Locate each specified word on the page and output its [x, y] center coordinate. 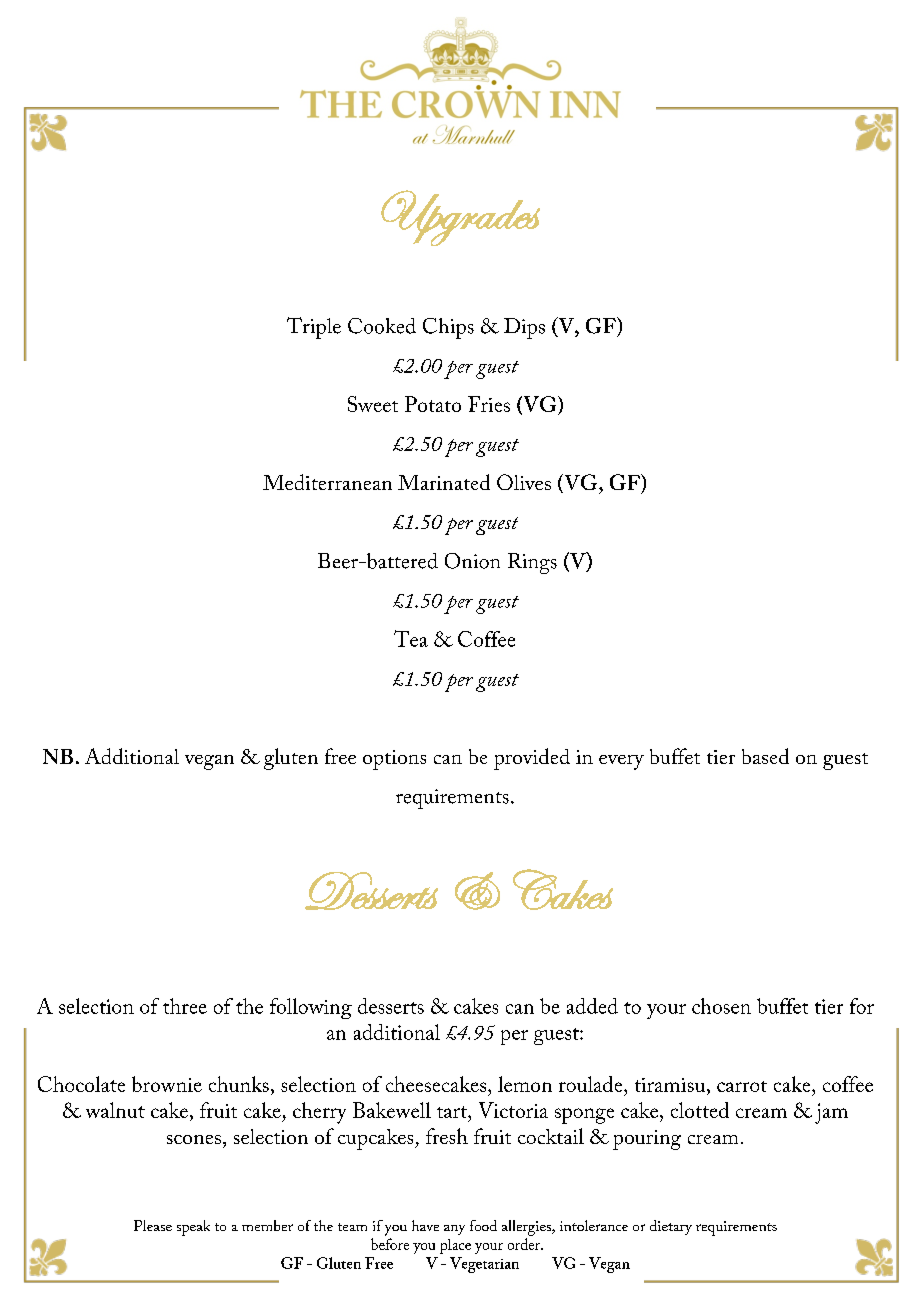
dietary [671, 1227]
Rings [532, 563]
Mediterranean [327, 482]
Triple [314, 328]
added [592, 1006]
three [185, 1006]
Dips [524, 328]
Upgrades [460, 218]
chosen [721, 1006]
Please [153, 1225]
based [765, 756]
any [454, 1230]
